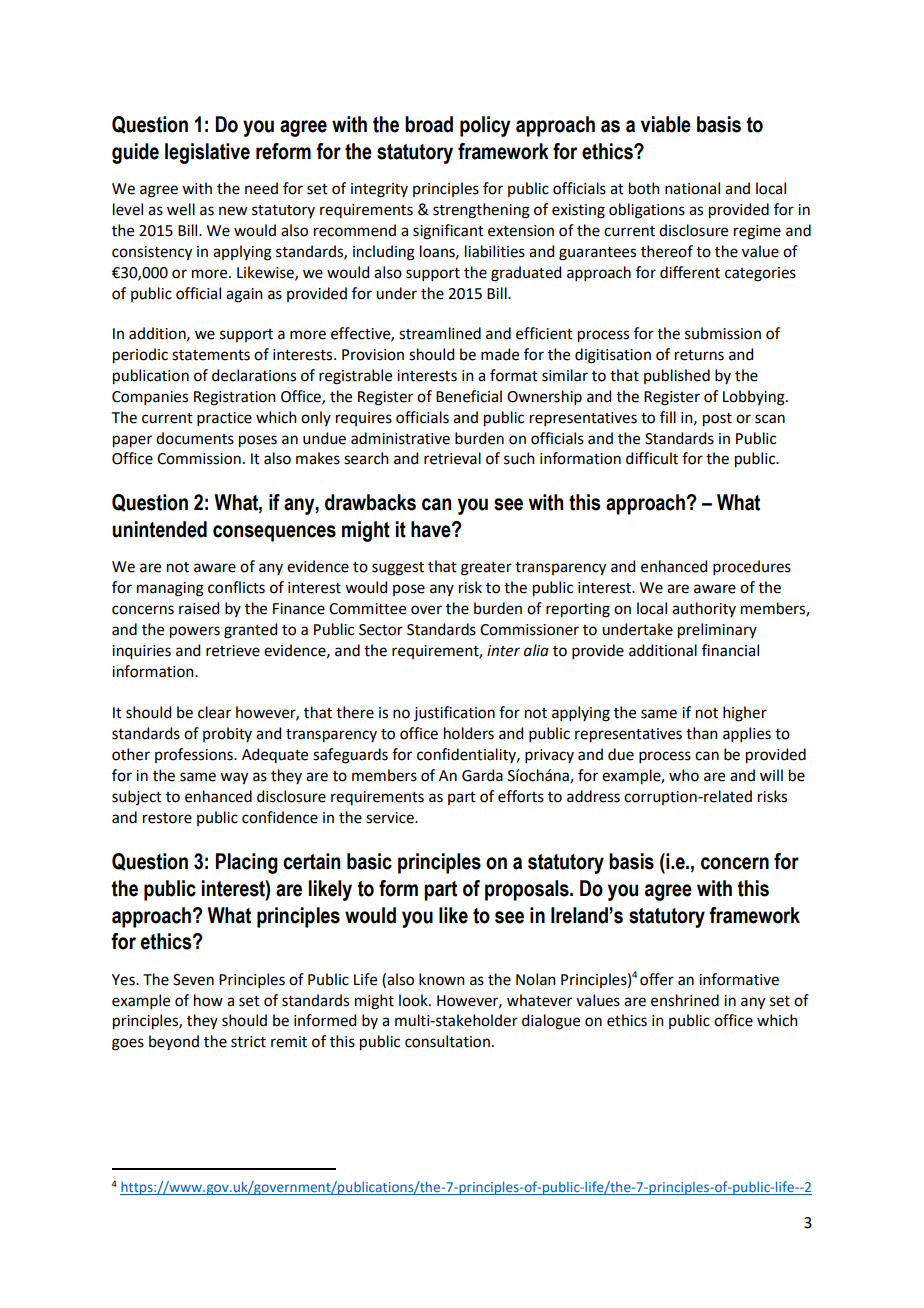 The width and height of the image is (924, 1308). What do you see at coordinates (170, 589) in the image?
I see `managing` at bounding box center [170, 589].
